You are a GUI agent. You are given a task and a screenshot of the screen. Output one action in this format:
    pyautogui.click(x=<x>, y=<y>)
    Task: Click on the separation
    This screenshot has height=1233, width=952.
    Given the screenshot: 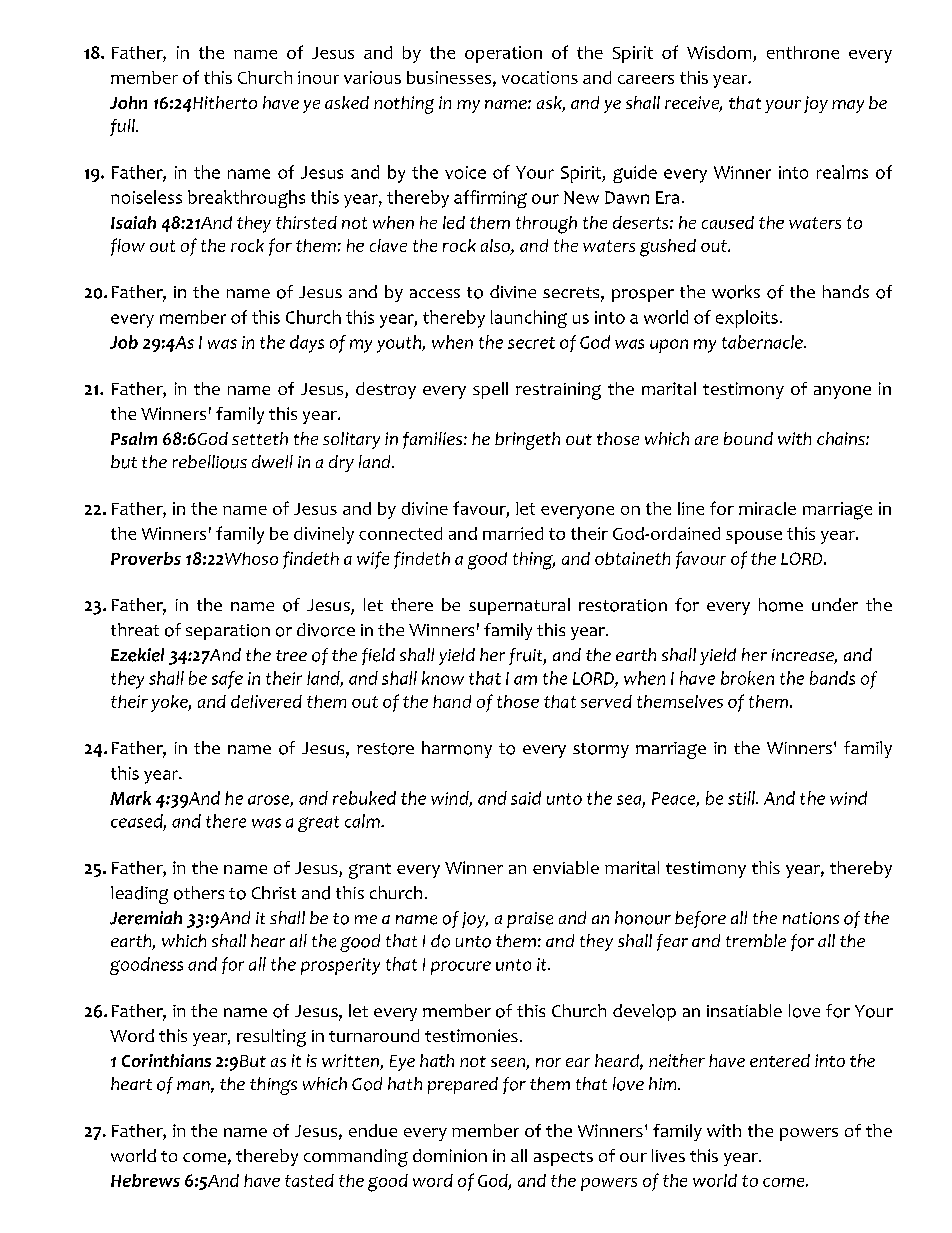 What is the action you would take?
    pyautogui.click(x=228, y=632)
